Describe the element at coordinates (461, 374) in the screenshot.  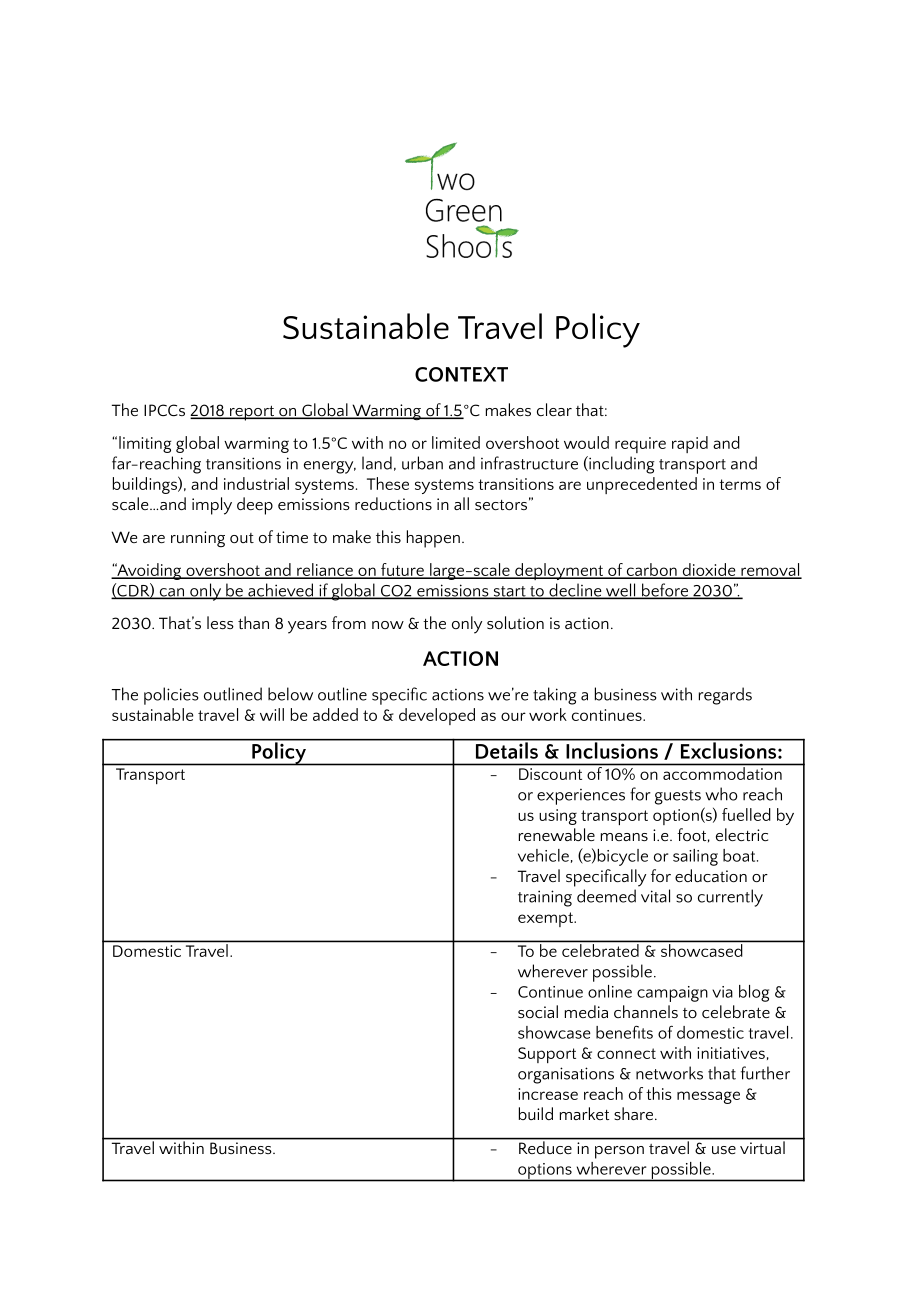
I see `CONTEXT` at that location.
